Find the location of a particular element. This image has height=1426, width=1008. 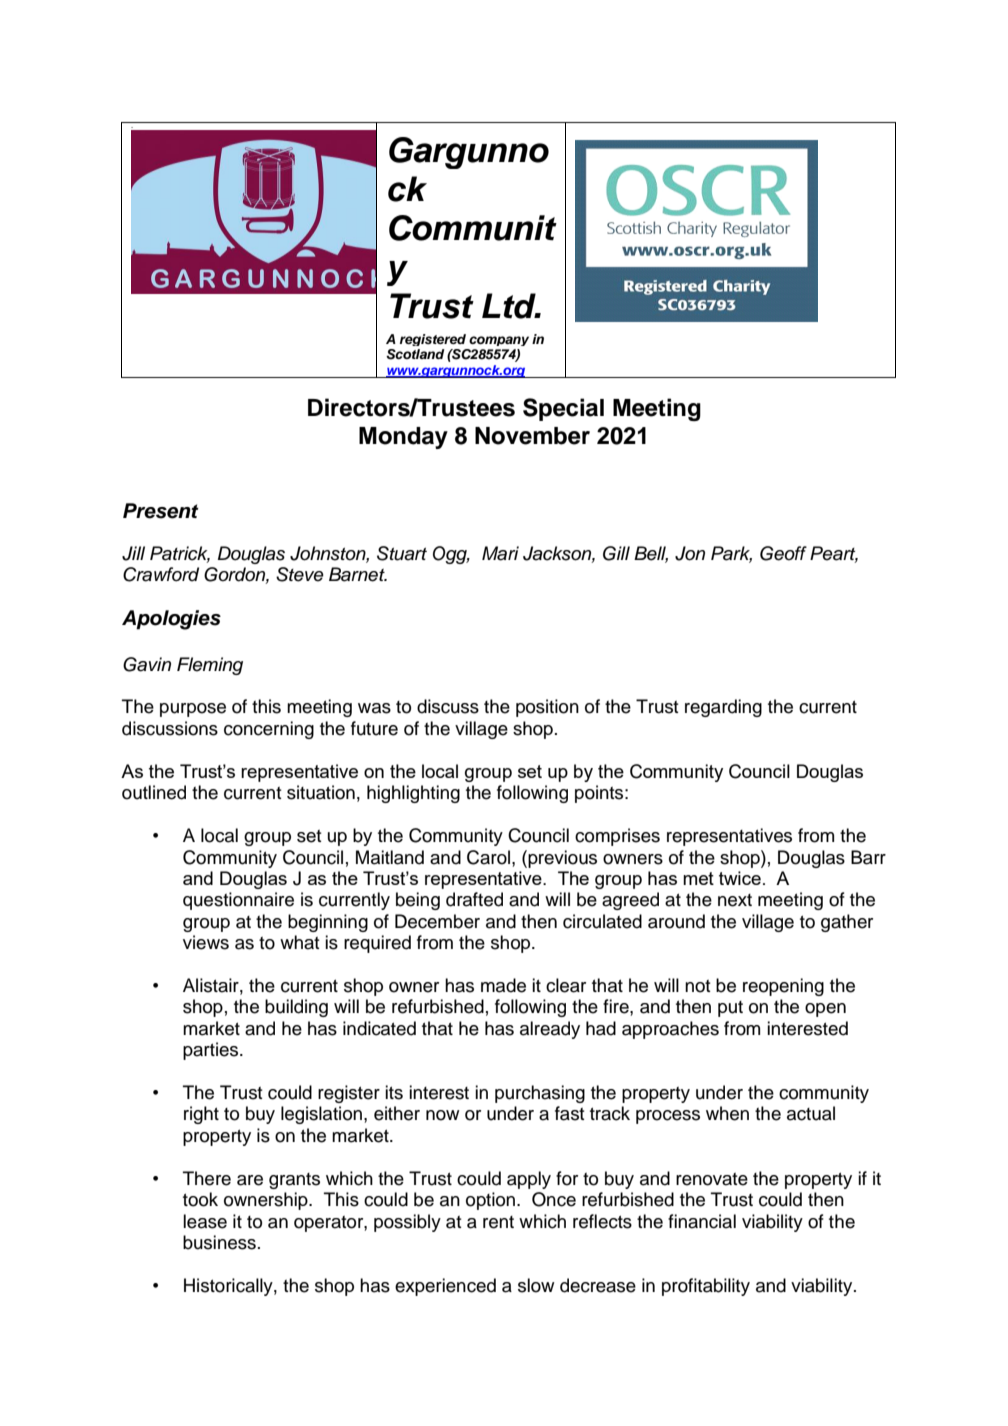

questionnaire is located at coordinates (238, 901).
